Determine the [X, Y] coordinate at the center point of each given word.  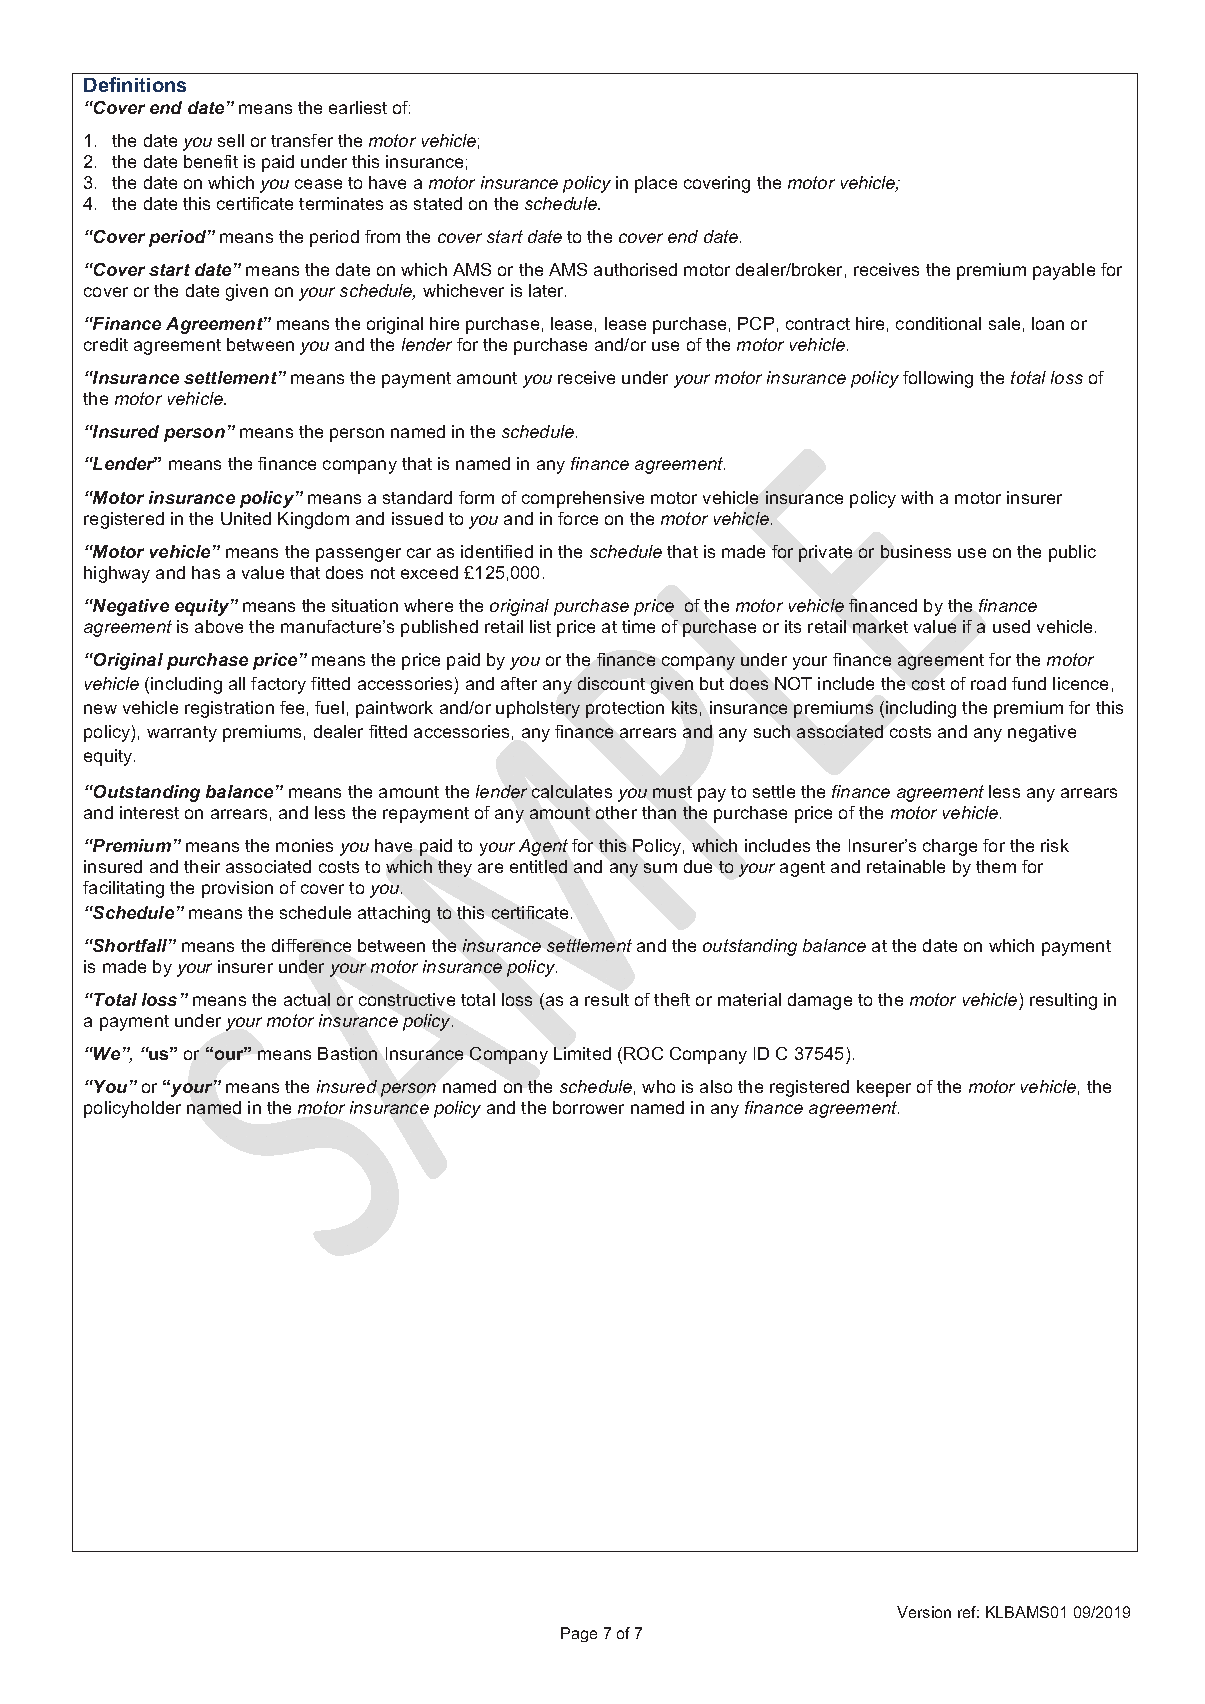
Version [924, 1612]
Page [579, 1634]
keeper [884, 1088]
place [656, 184]
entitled [538, 866]
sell [231, 140]
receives [886, 269]
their [202, 866]
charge [950, 847]
